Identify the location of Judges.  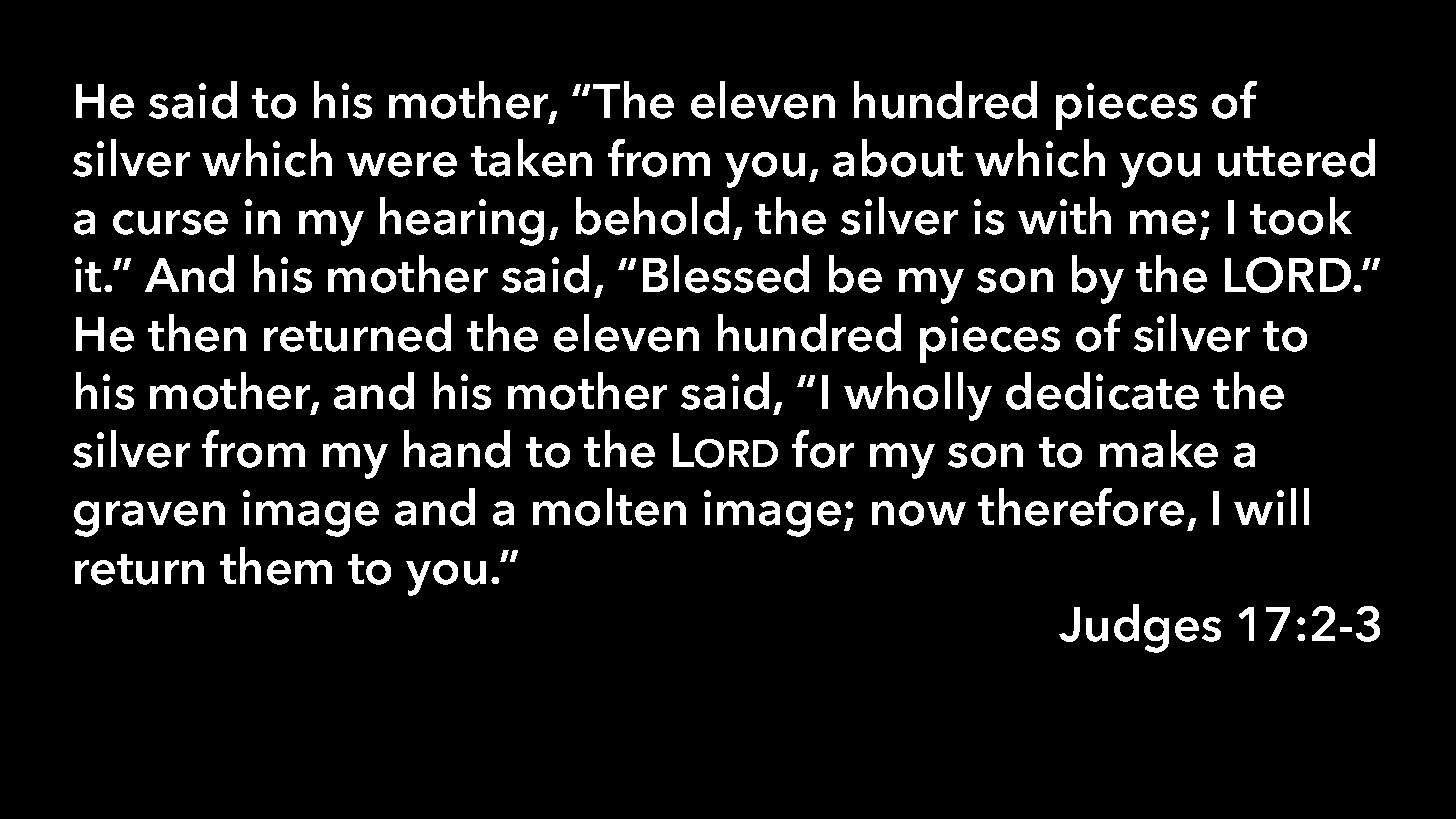
(1140, 628).
